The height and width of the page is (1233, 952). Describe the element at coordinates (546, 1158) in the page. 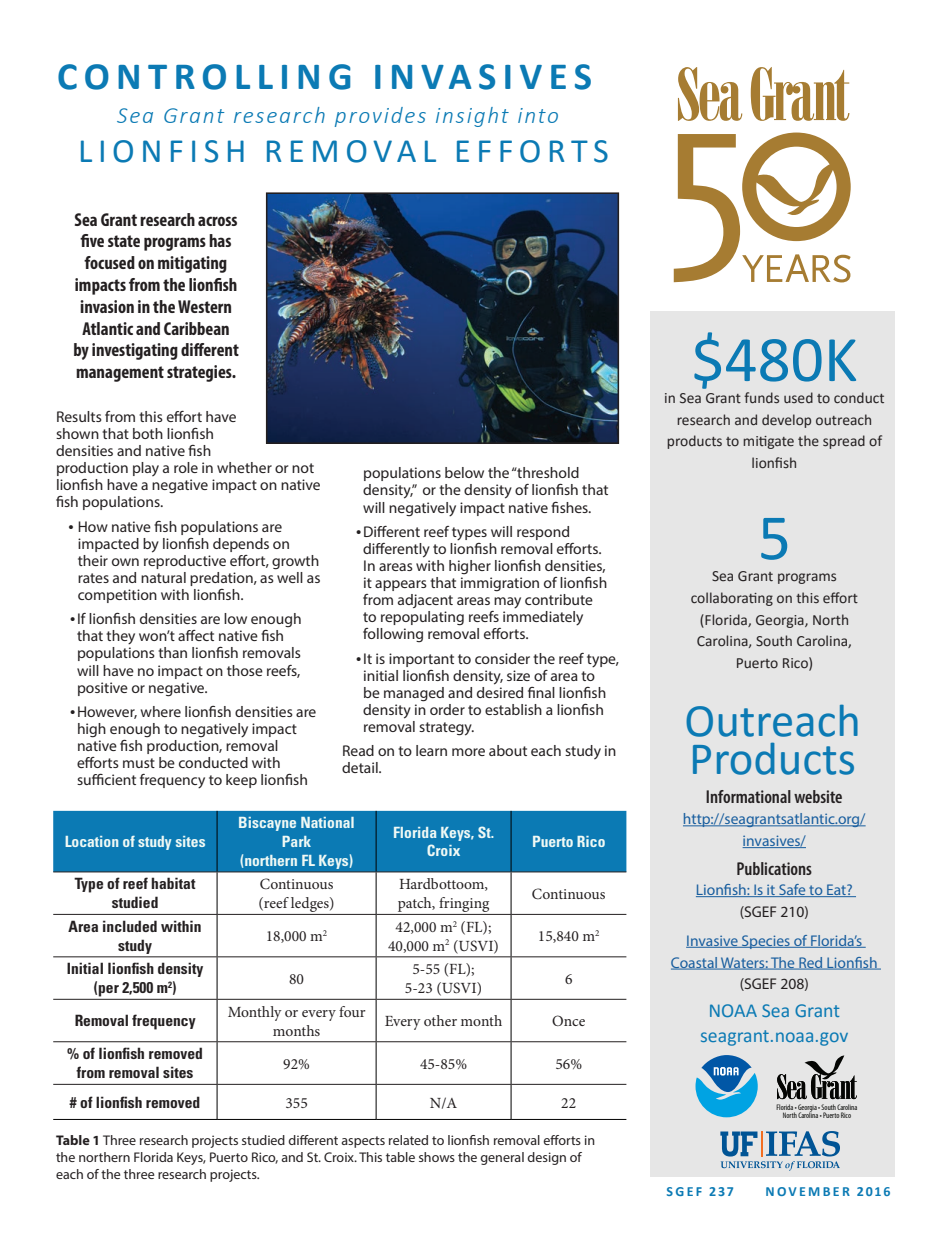

I see `design` at that location.
